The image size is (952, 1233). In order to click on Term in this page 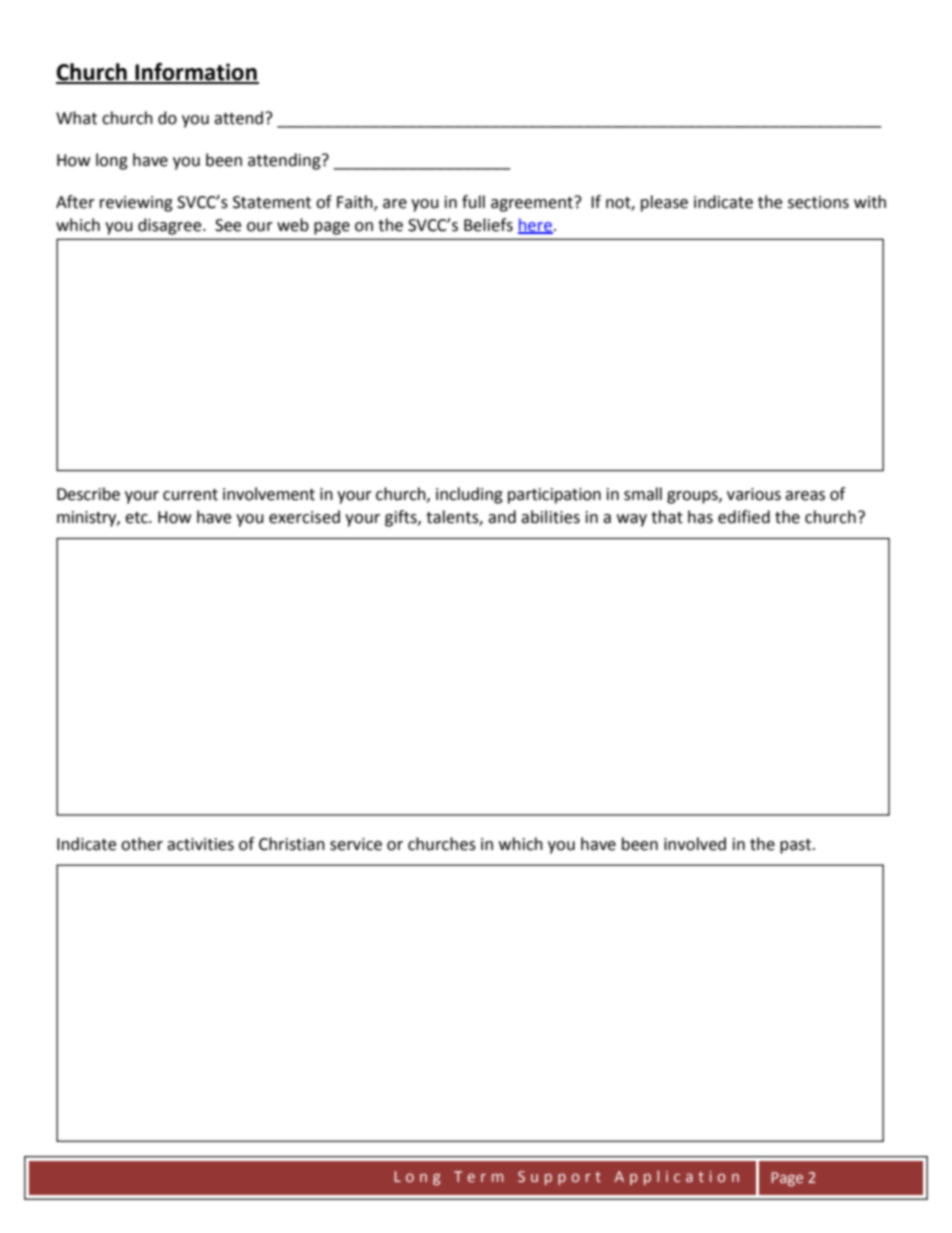, I will do `click(478, 1176)`.
